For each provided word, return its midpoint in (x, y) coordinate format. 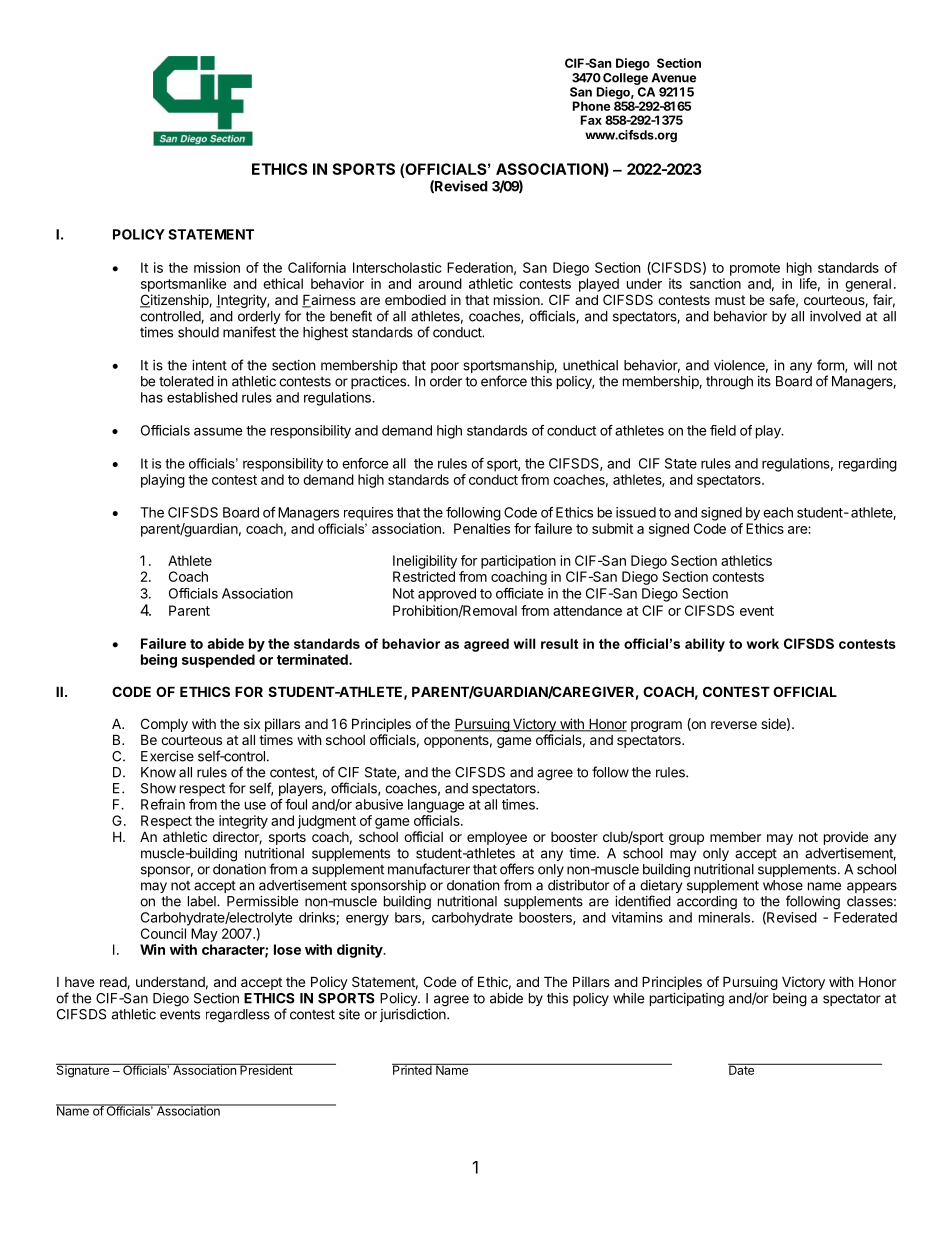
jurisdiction (414, 1015)
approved (447, 595)
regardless (238, 1016)
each (778, 512)
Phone (591, 106)
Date (742, 1069)
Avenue (673, 78)
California (317, 267)
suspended (218, 661)
